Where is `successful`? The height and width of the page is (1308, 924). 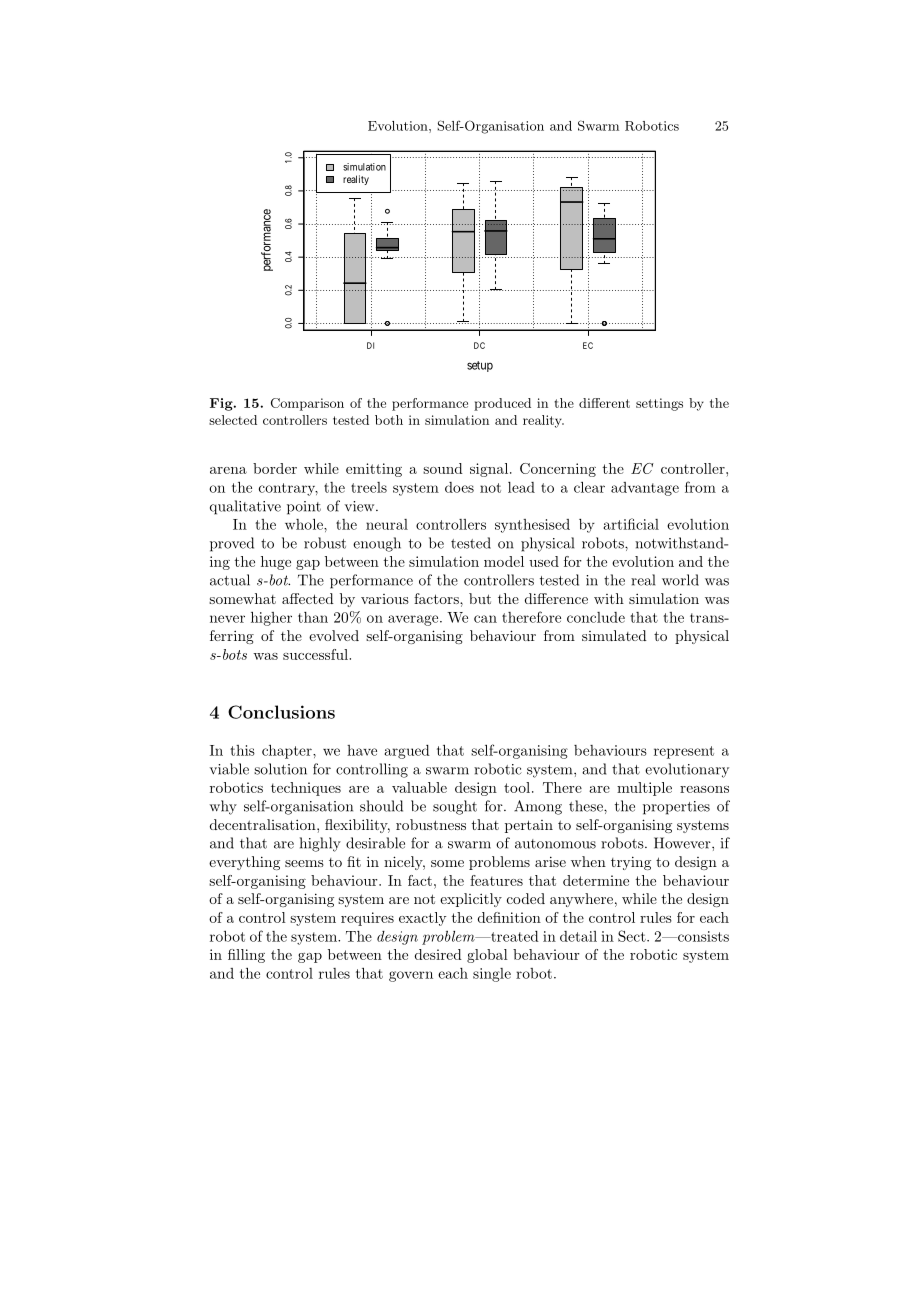
successful is located at coordinates (316, 654).
